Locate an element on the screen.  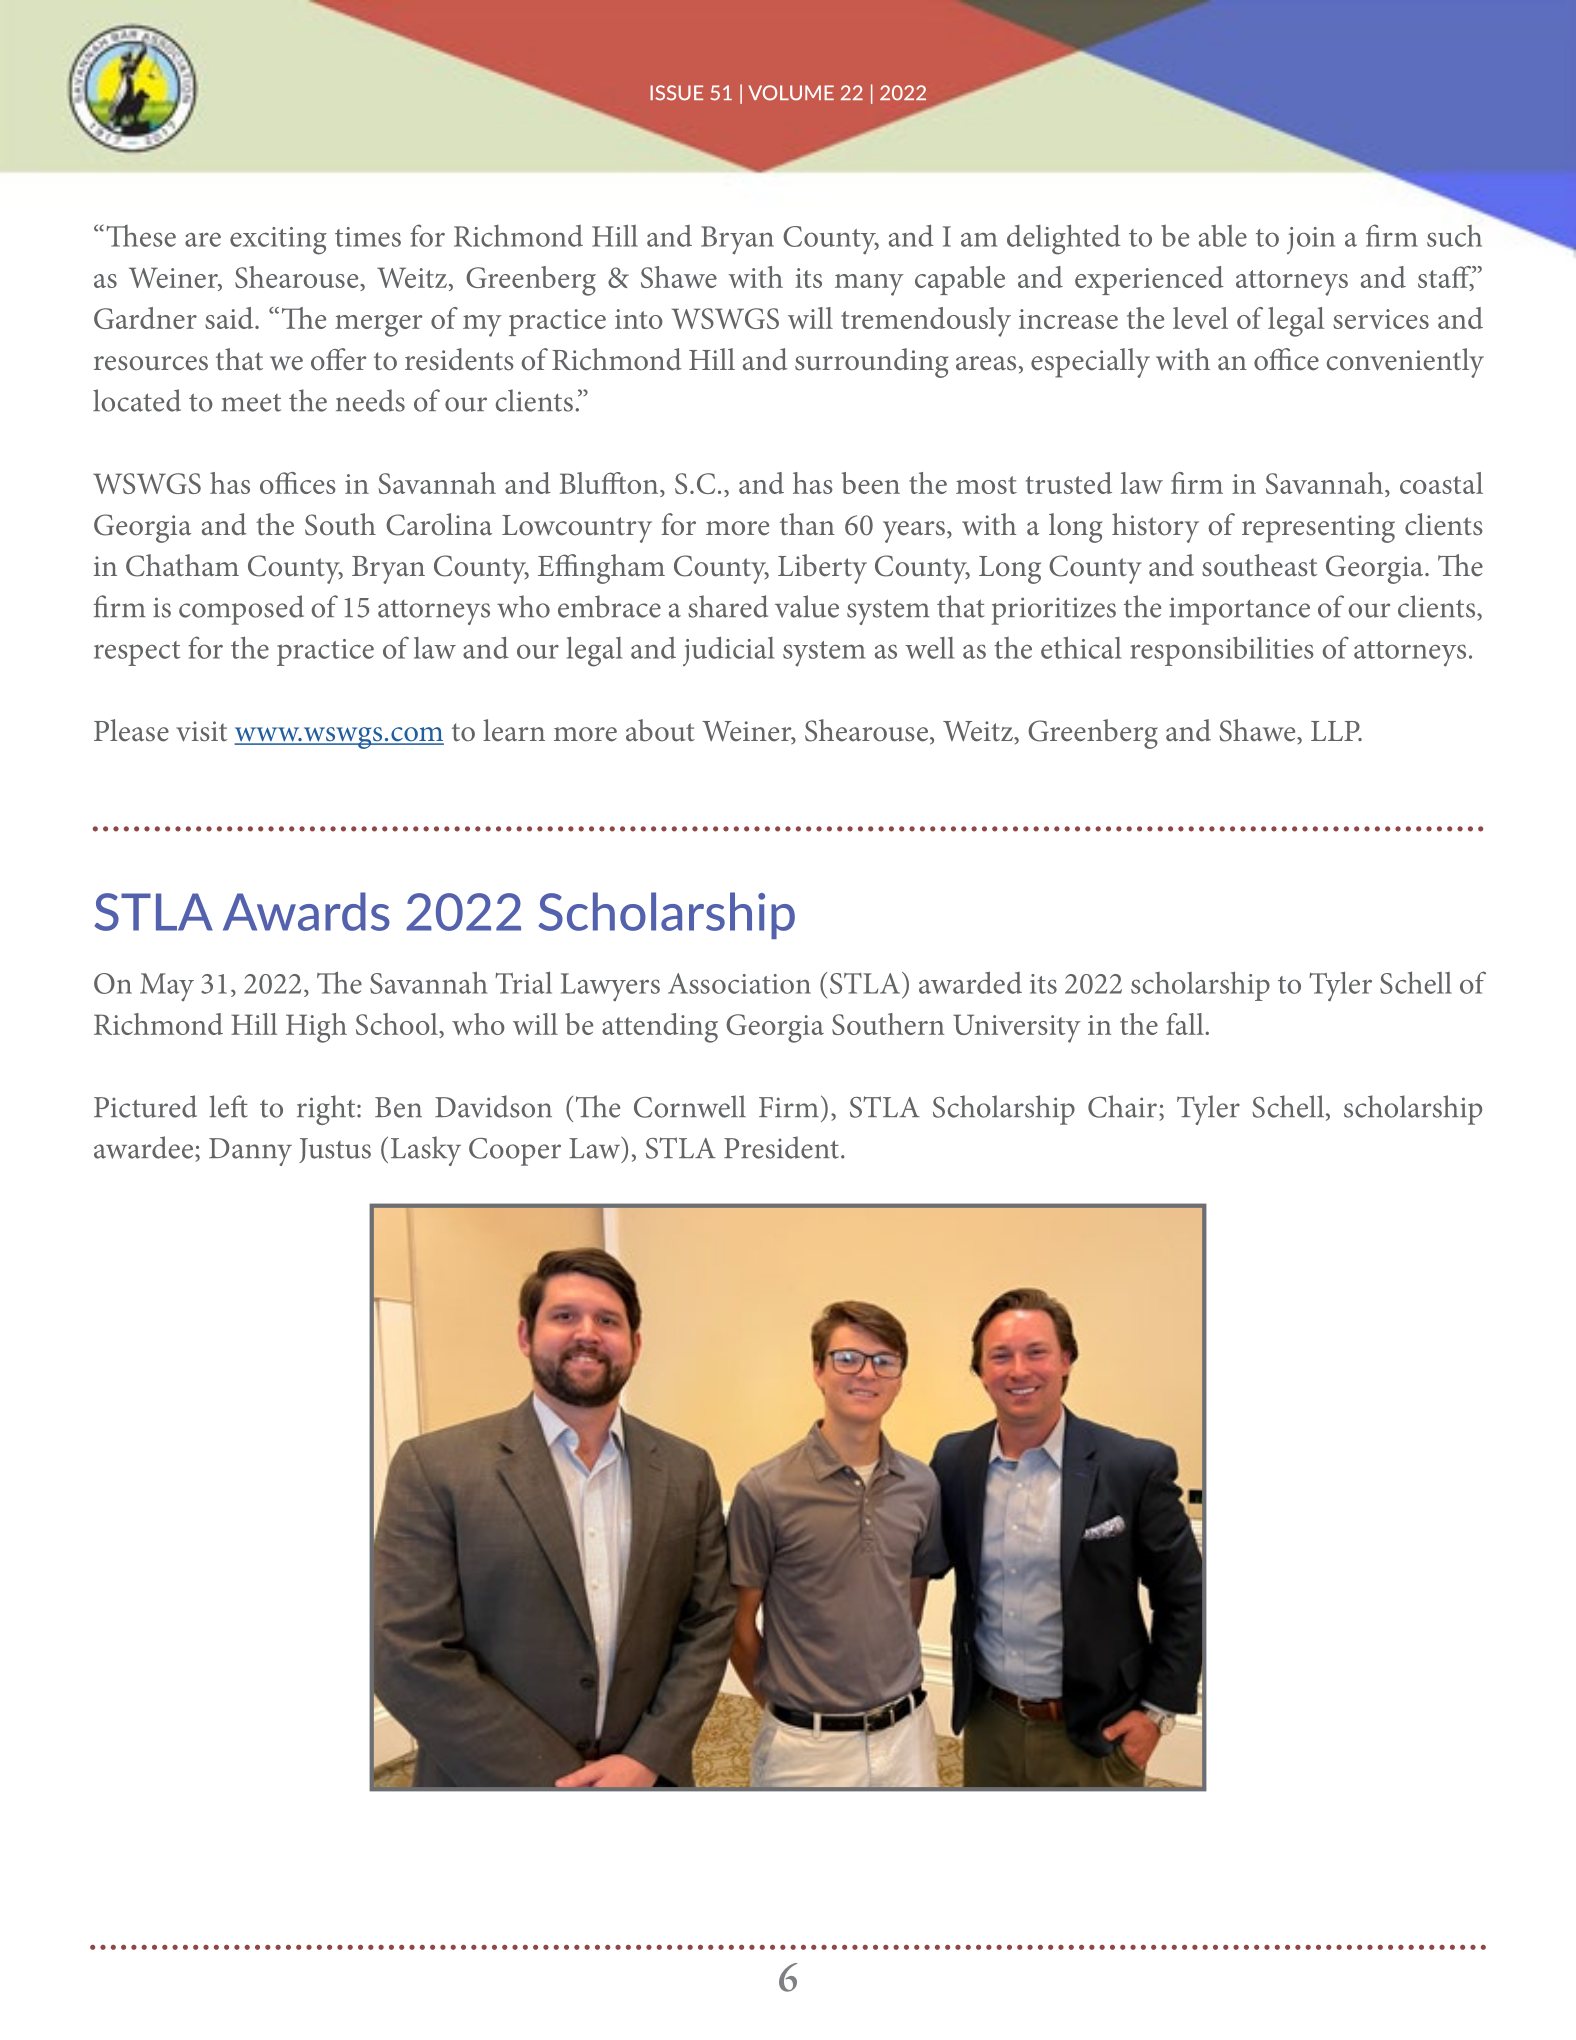
LLP is located at coordinates (1336, 731).
